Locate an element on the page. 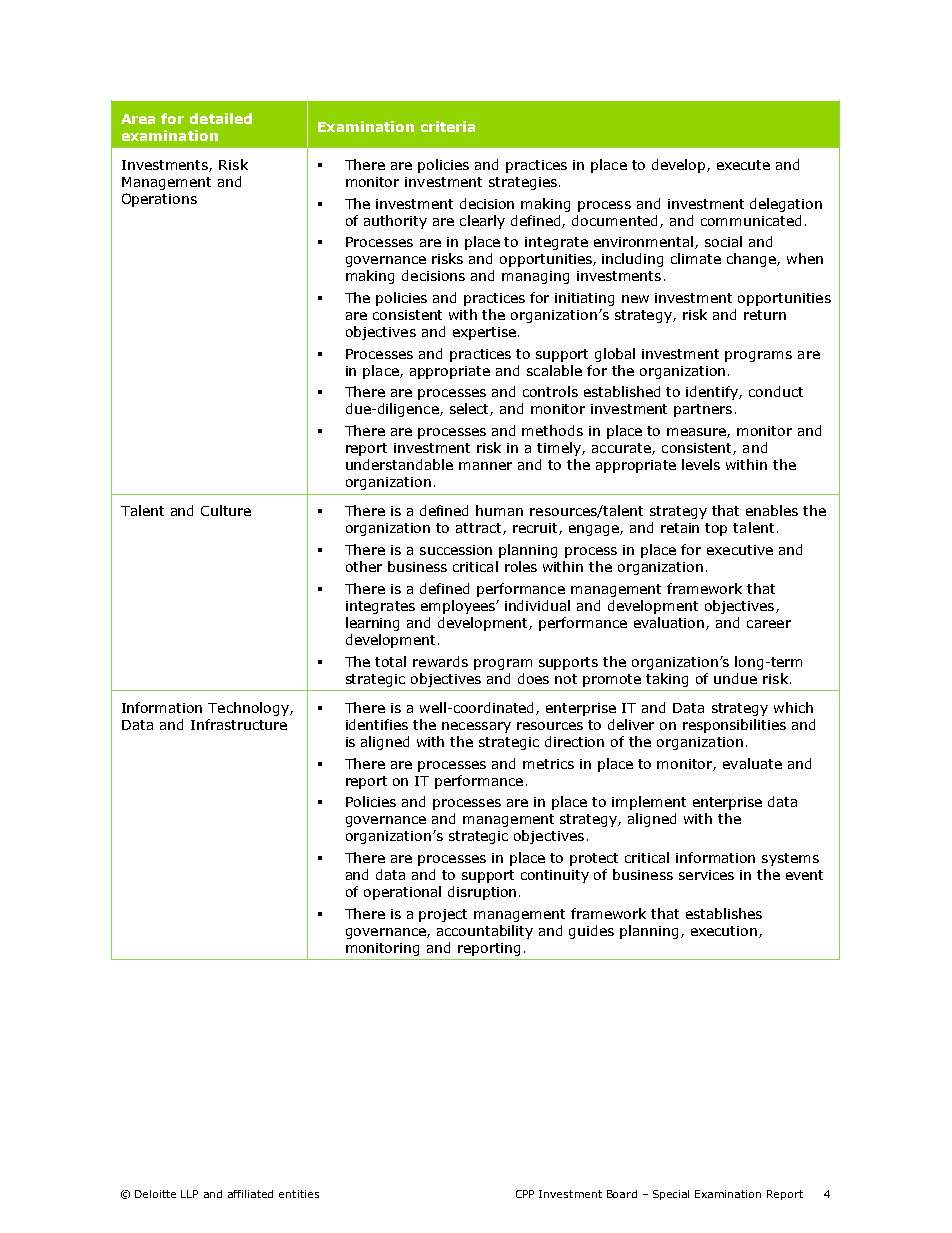 The height and width of the page is (1233, 952). rewards is located at coordinates (440, 661).
